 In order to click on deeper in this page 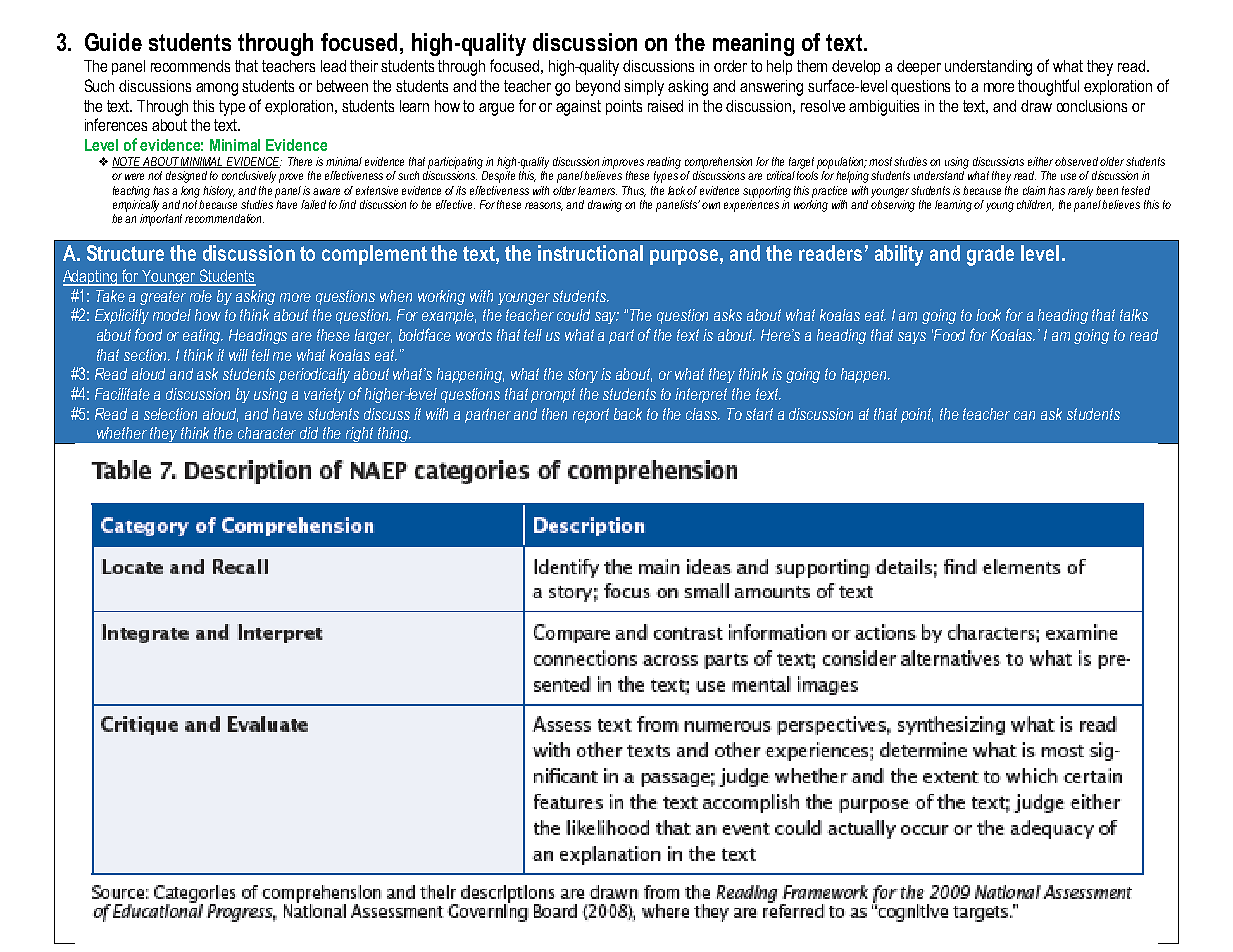, I will do `click(919, 67)`.
